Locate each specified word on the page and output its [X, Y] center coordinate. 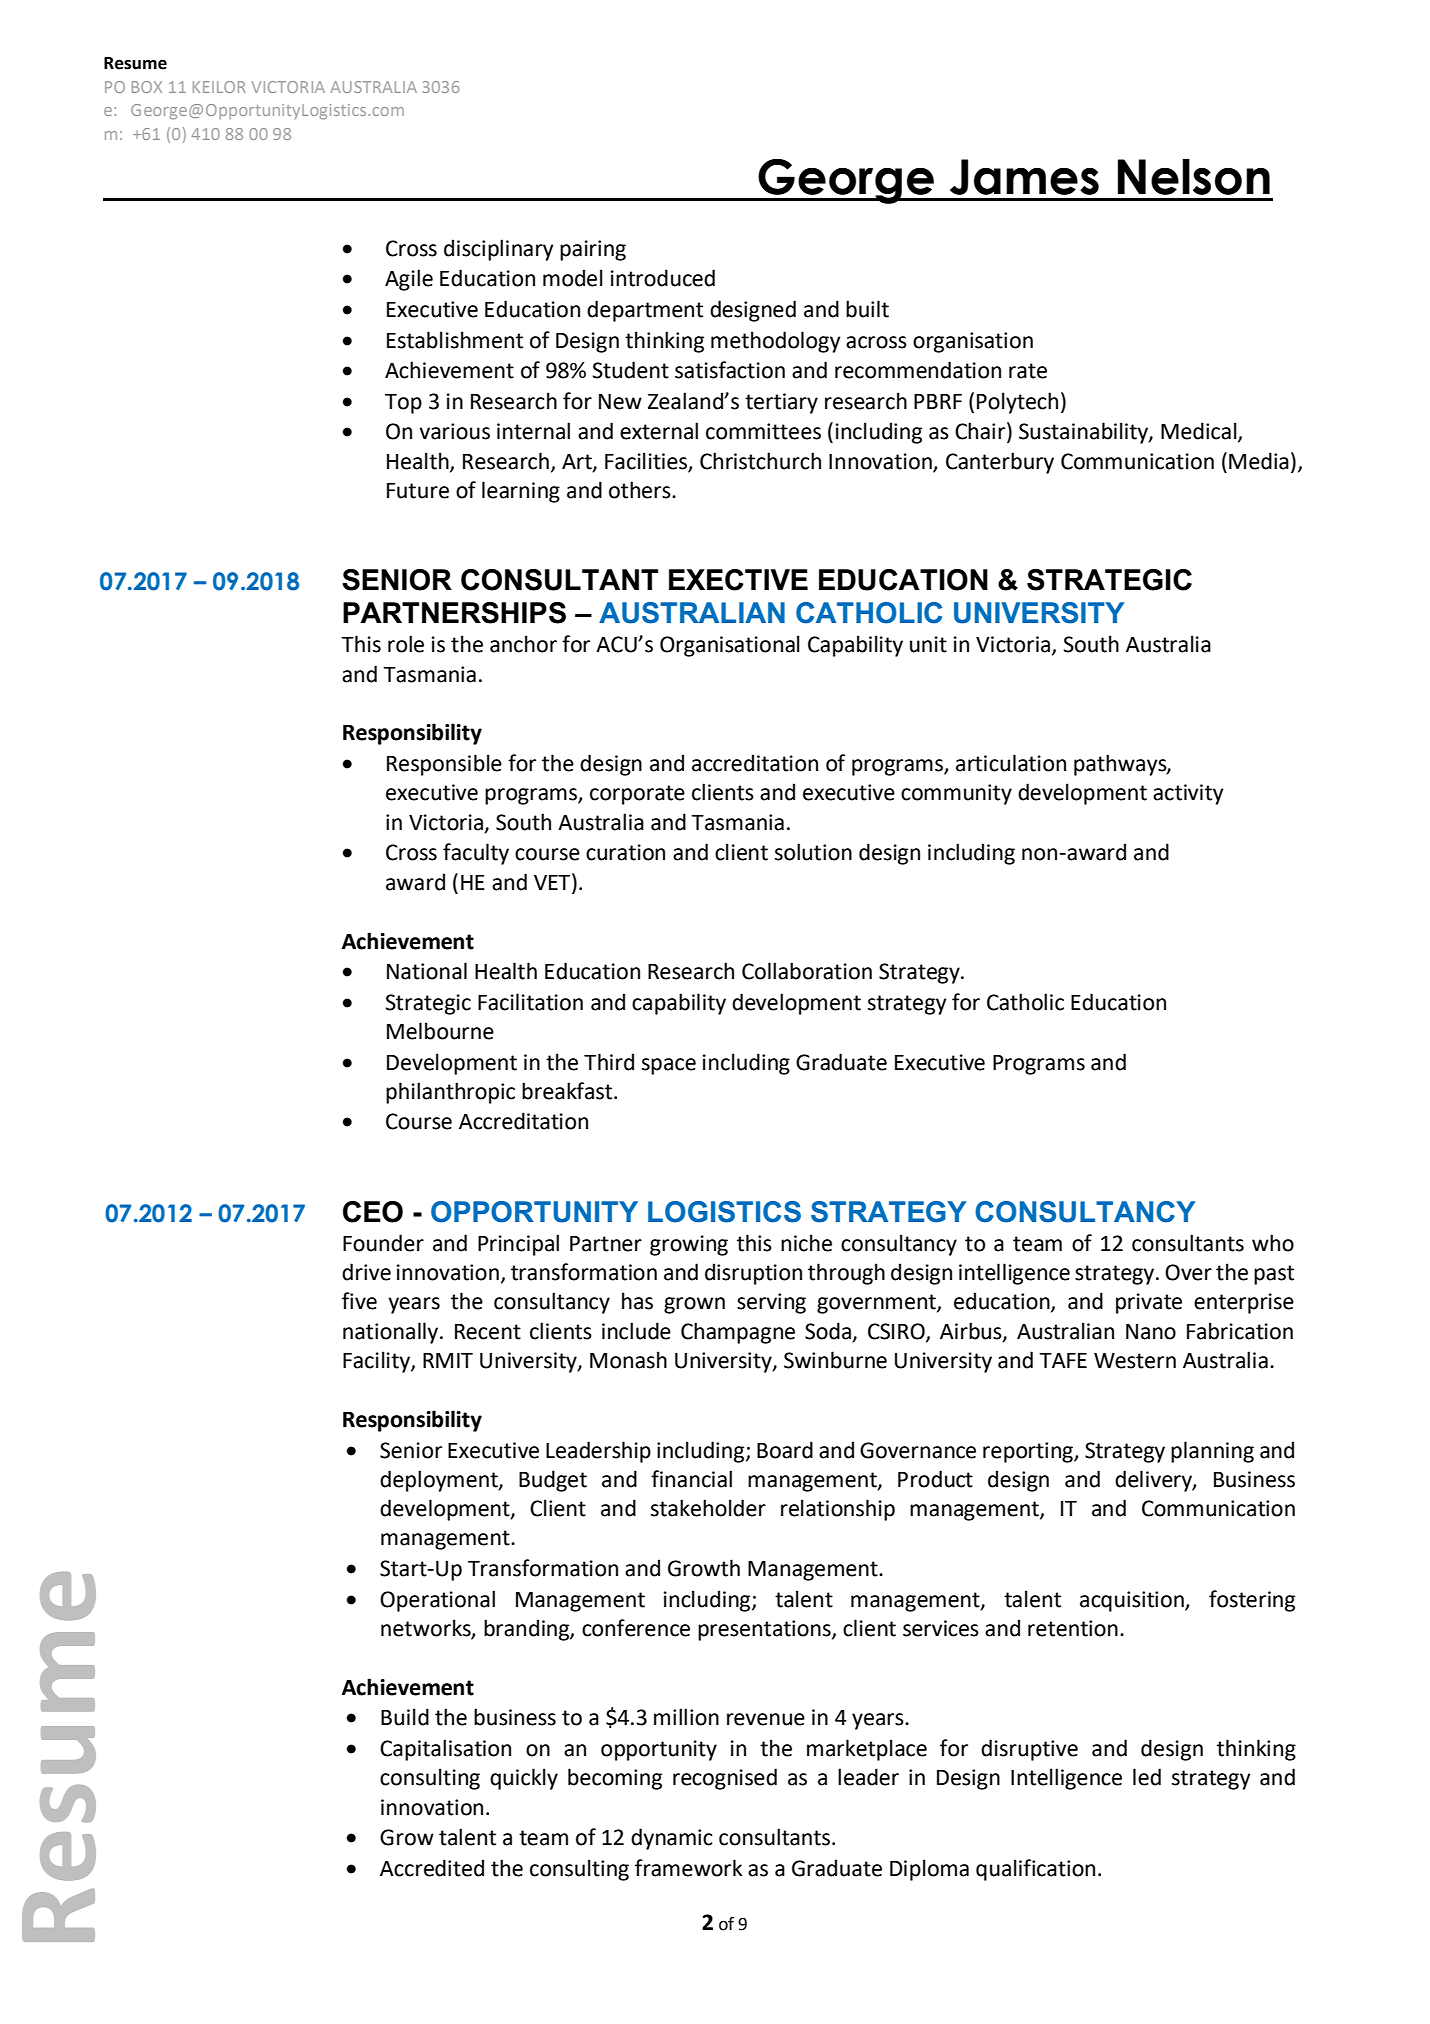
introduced [663, 278]
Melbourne [440, 1031]
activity [1188, 794]
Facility [377, 1362]
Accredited [432, 1868]
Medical [1200, 432]
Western [1135, 1361]
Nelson [1194, 177]
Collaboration [807, 971]
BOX [147, 87]
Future [418, 491]
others [641, 490]
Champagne [738, 1333]
